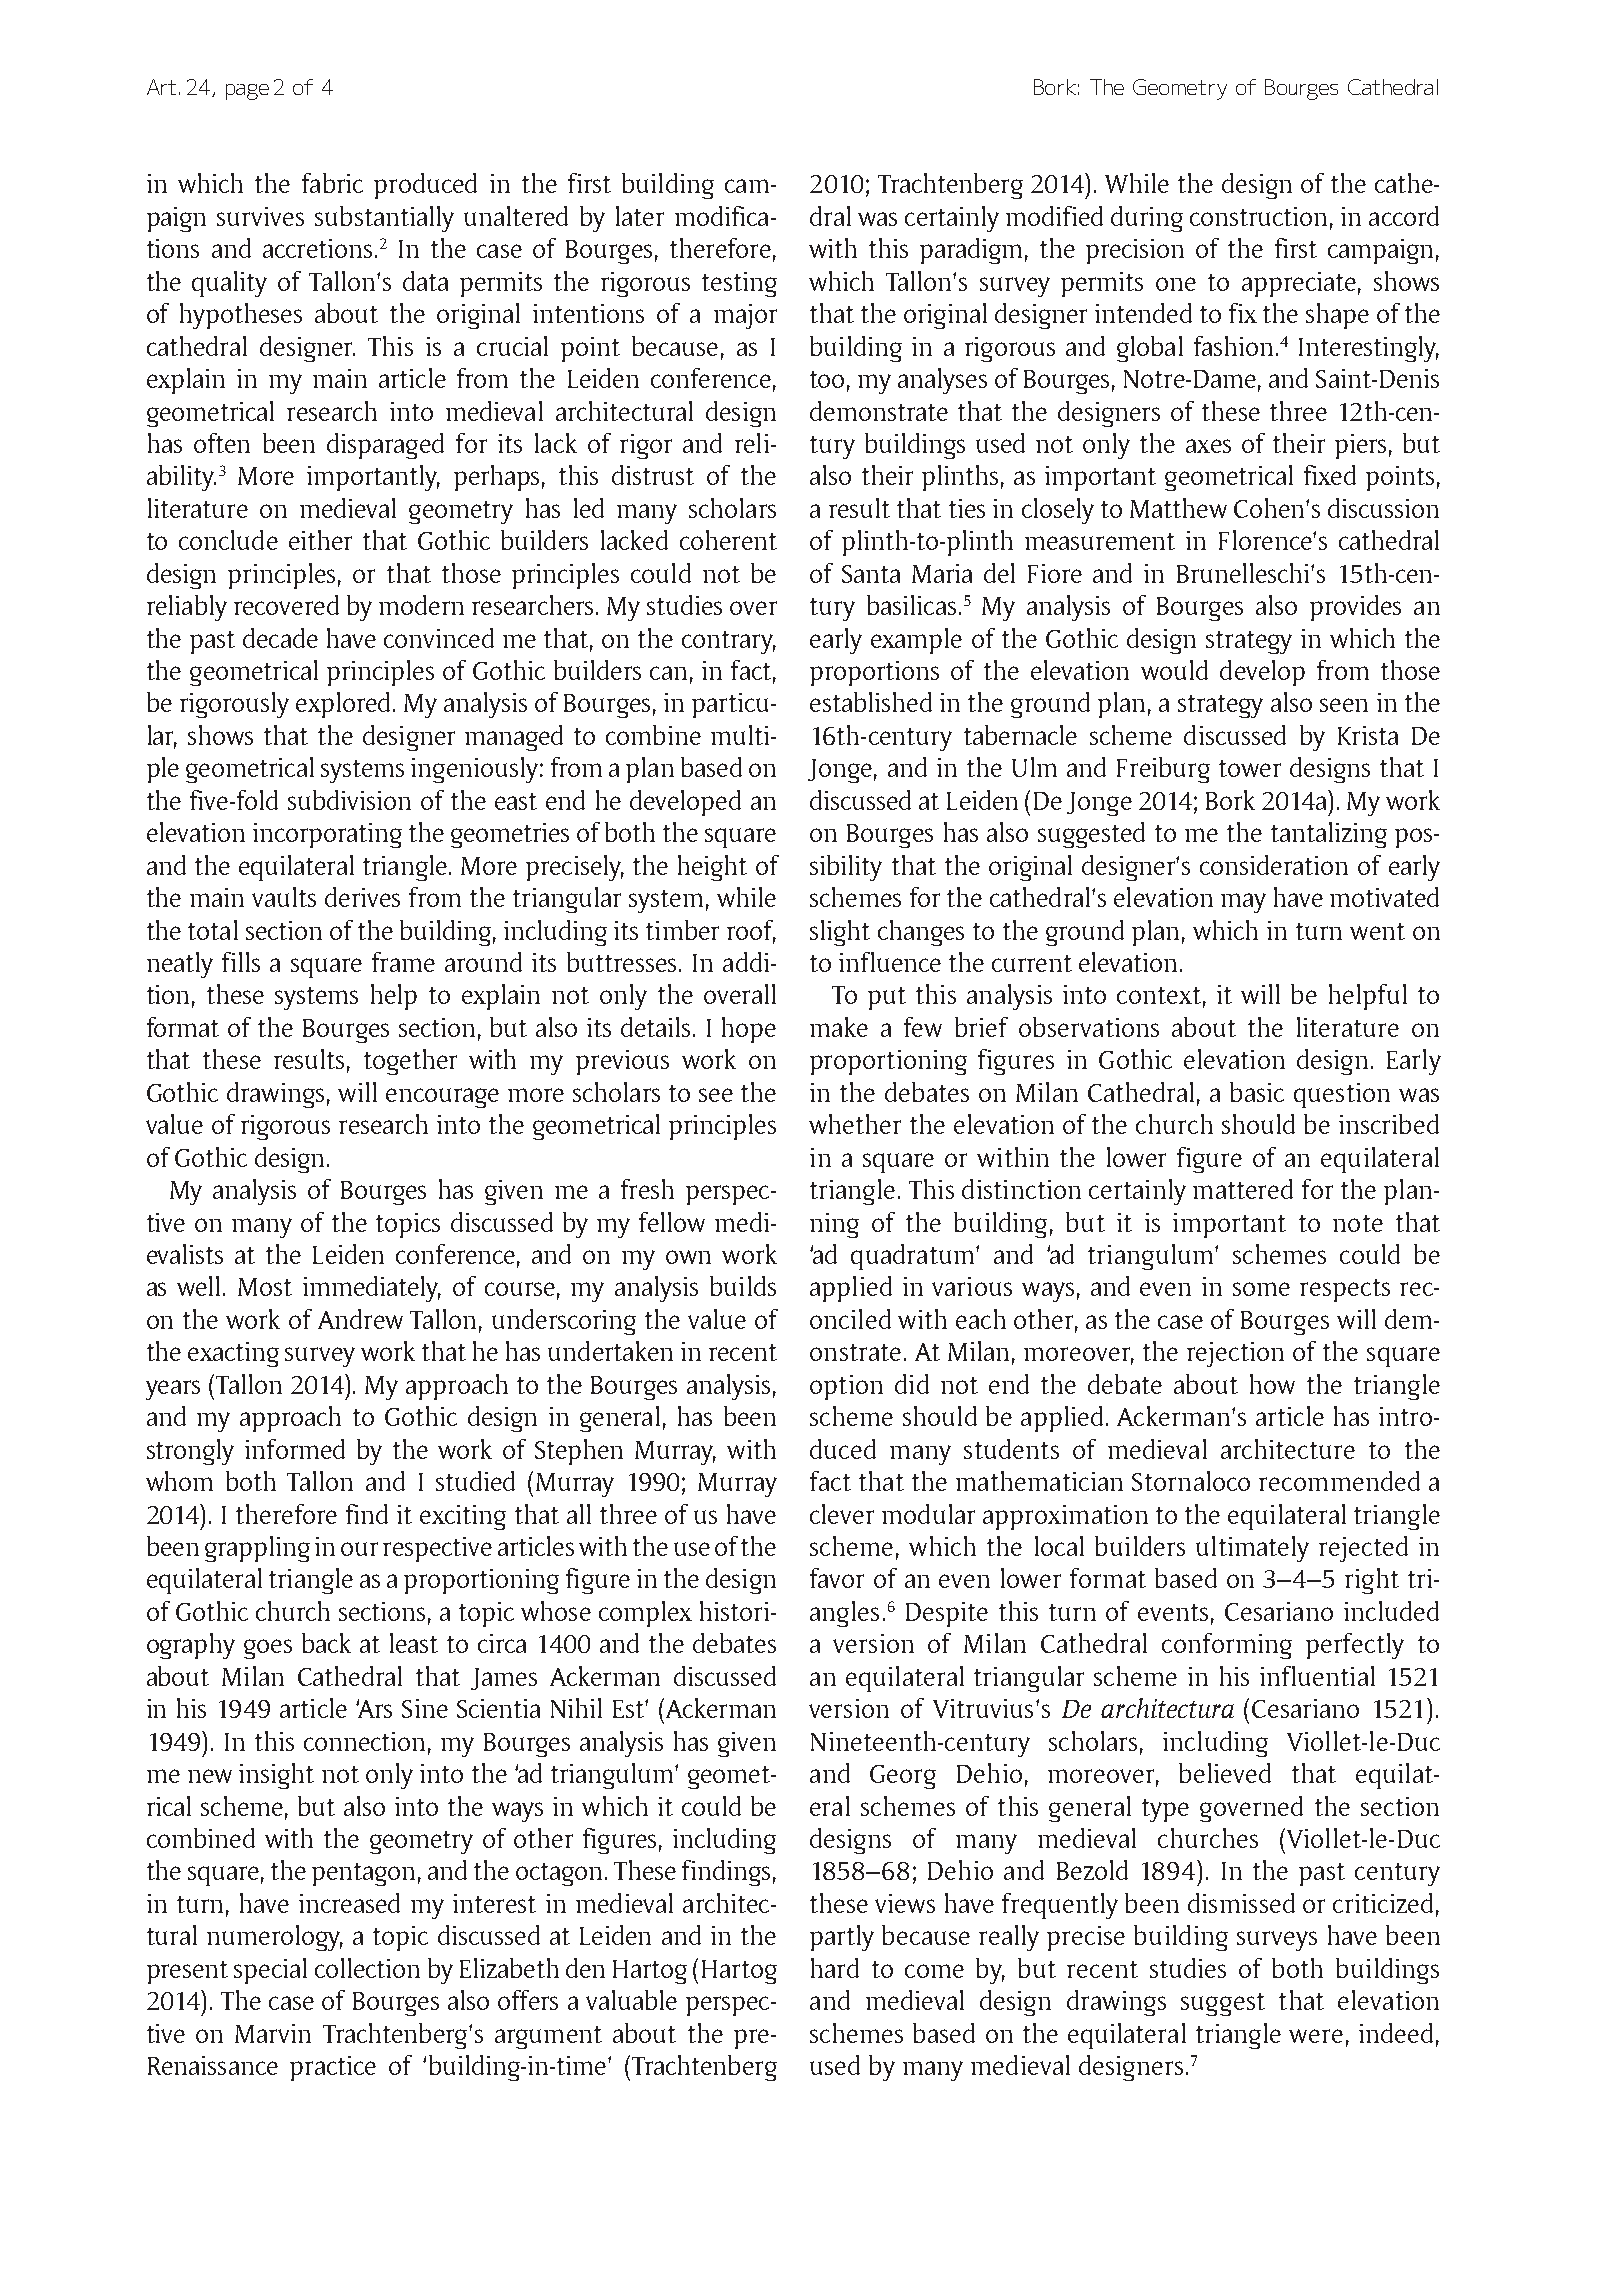 This screenshot has width=1609, height=2276. Describe the element at coordinates (332, 183) in the screenshot. I see `fabric` at that location.
